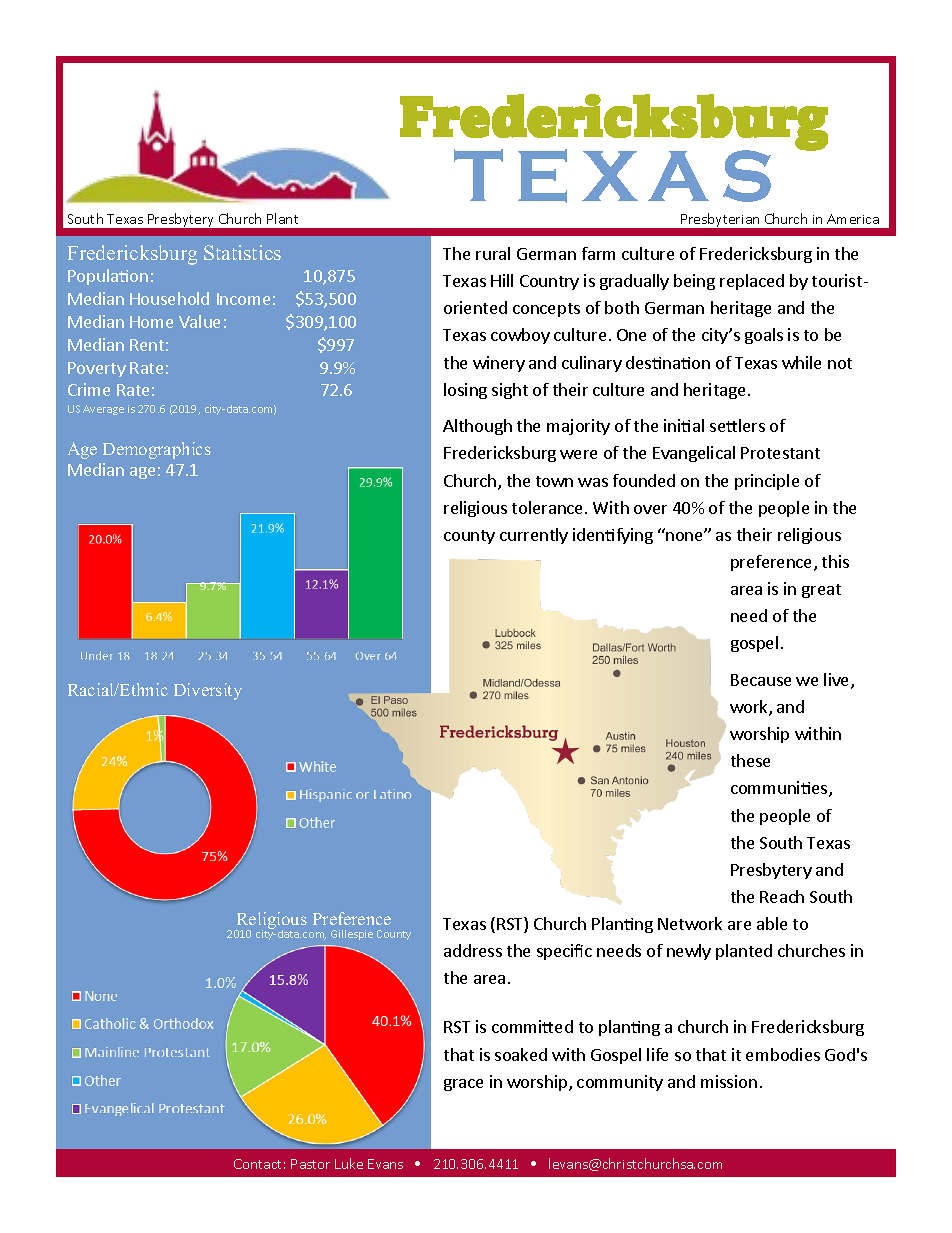 The height and width of the document is (1233, 952). Describe the element at coordinates (473, 950) in the document. I see `address` at that location.
